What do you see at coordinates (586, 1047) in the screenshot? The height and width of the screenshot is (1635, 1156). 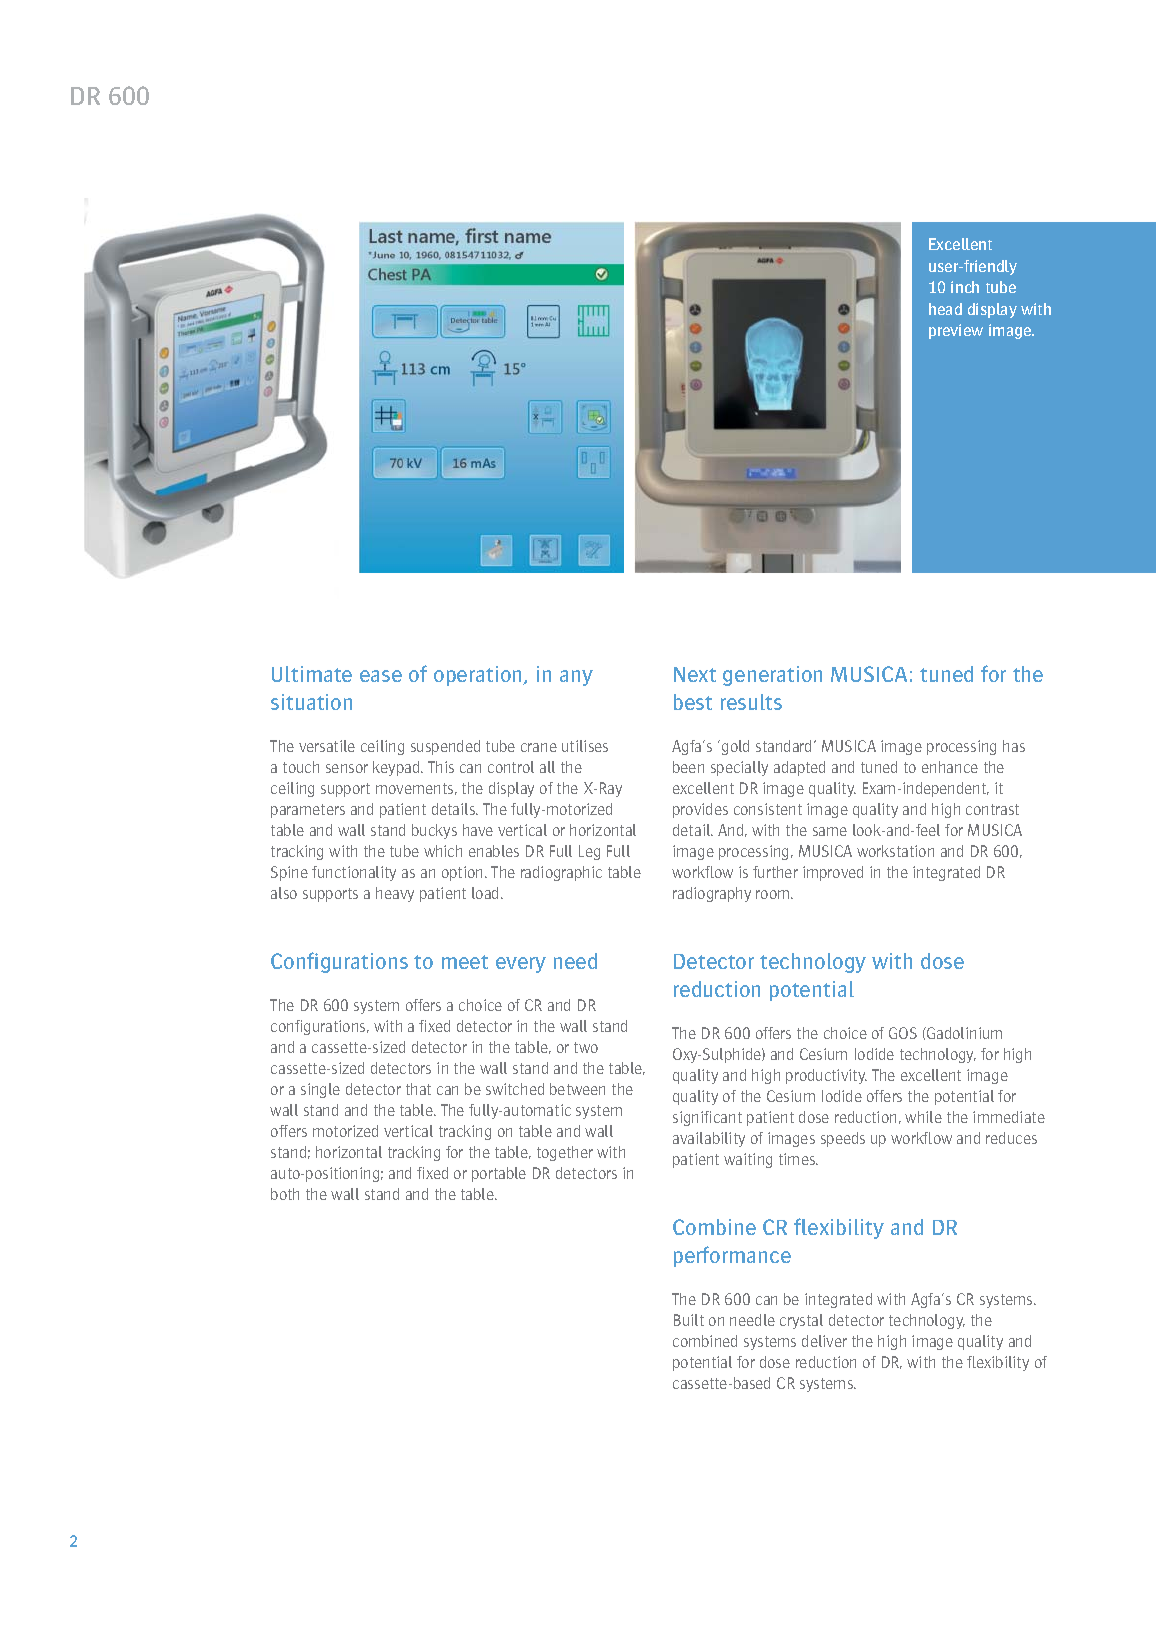 I see `two` at bounding box center [586, 1047].
